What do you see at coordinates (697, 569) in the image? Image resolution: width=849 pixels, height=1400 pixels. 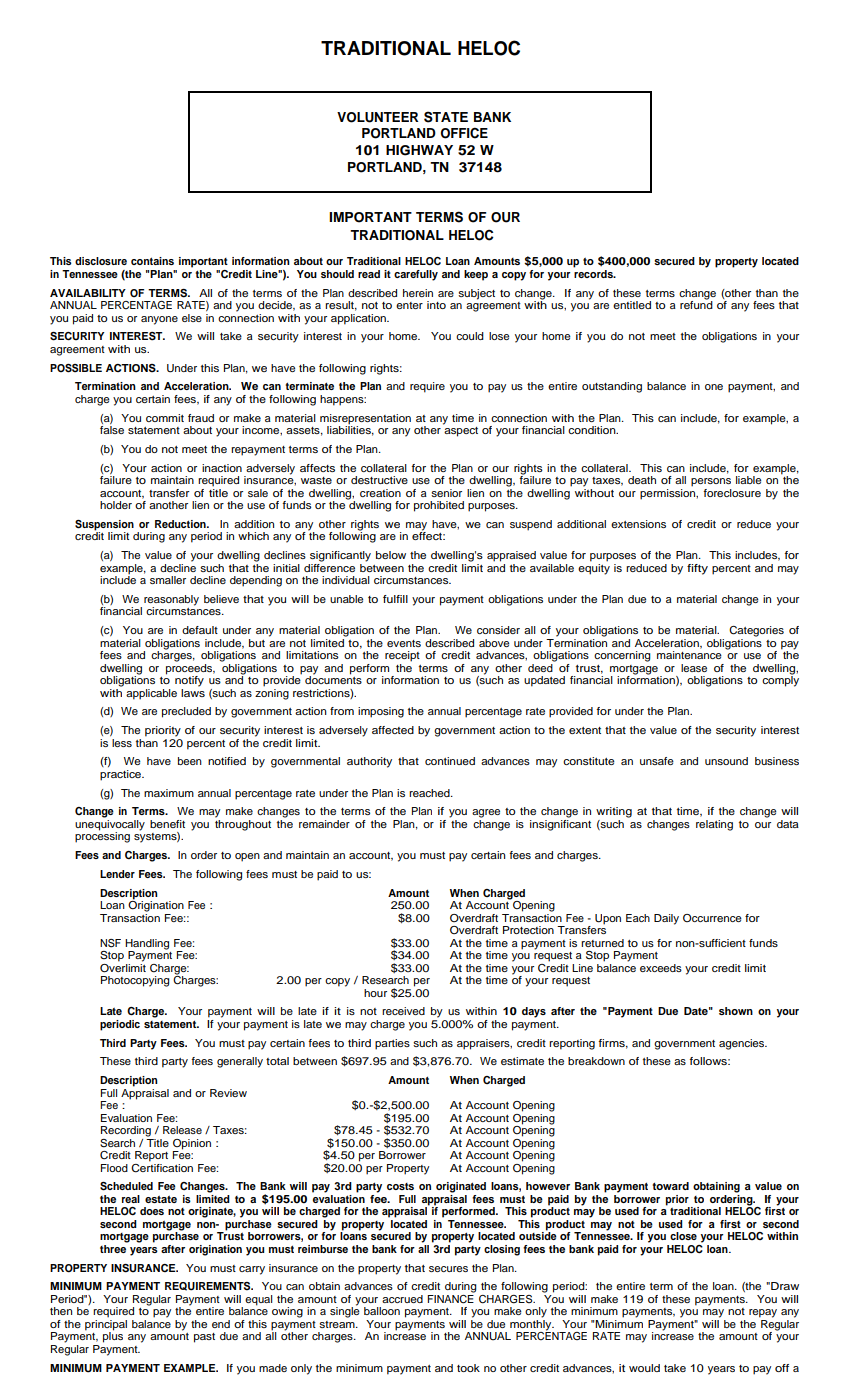 I see `fifty` at bounding box center [697, 569].
